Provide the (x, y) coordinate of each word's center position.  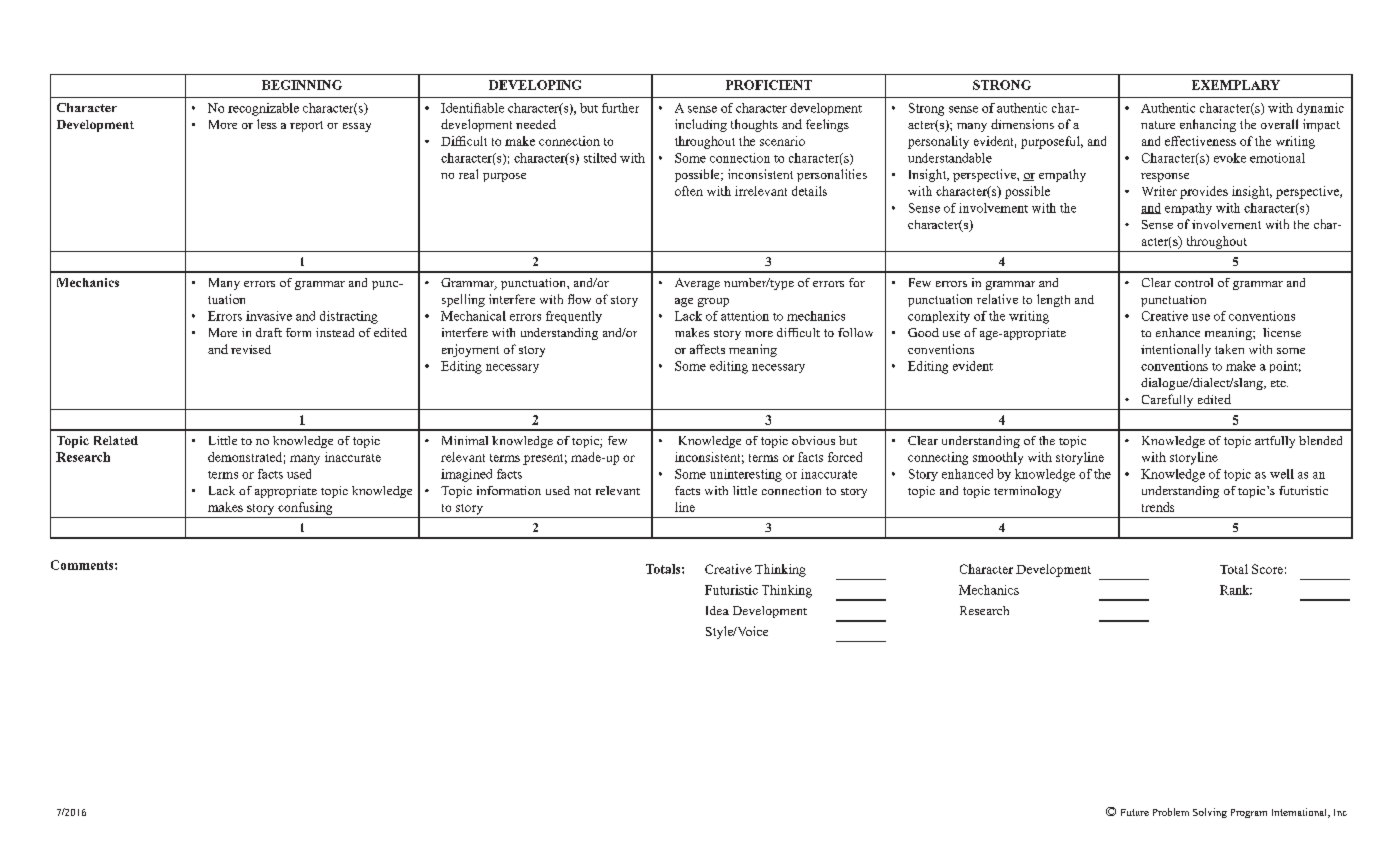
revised (251, 349)
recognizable (263, 109)
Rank (1236, 590)
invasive (269, 316)
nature (1158, 125)
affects (707, 349)
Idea (717, 610)
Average (697, 284)
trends (1158, 507)
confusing (305, 508)
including (701, 125)
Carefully (1167, 400)
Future (1135, 812)
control (1194, 282)
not (582, 491)
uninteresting (746, 475)
